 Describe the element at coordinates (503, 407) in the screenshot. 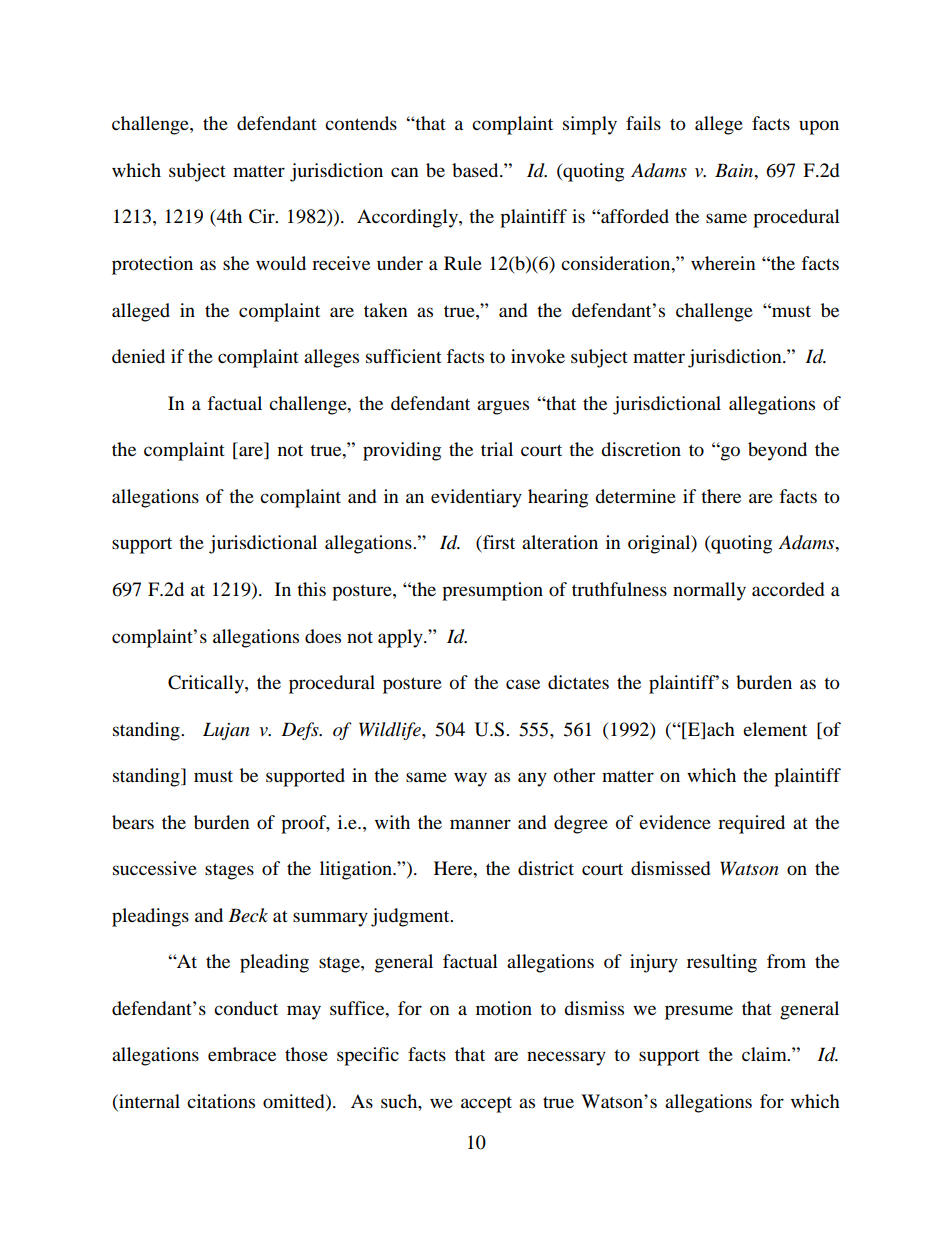

I see `argues` at that location.
